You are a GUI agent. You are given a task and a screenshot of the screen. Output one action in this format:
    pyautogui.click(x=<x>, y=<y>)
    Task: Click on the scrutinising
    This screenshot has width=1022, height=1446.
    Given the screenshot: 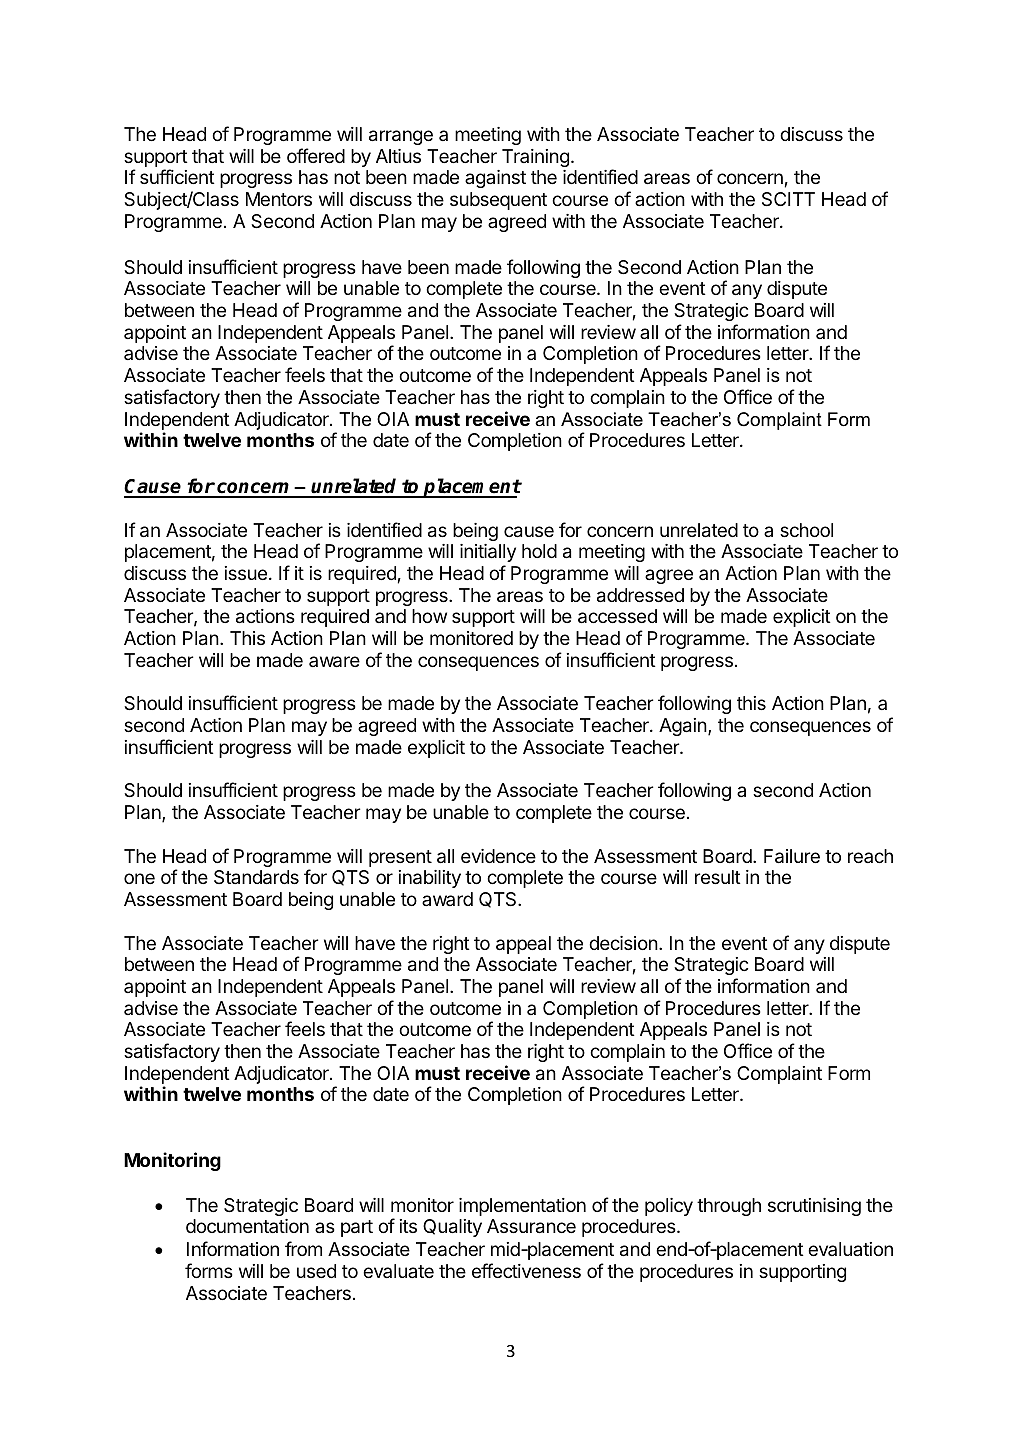 What is the action you would take?
    pyautogui.click(x=814, y=1207)
